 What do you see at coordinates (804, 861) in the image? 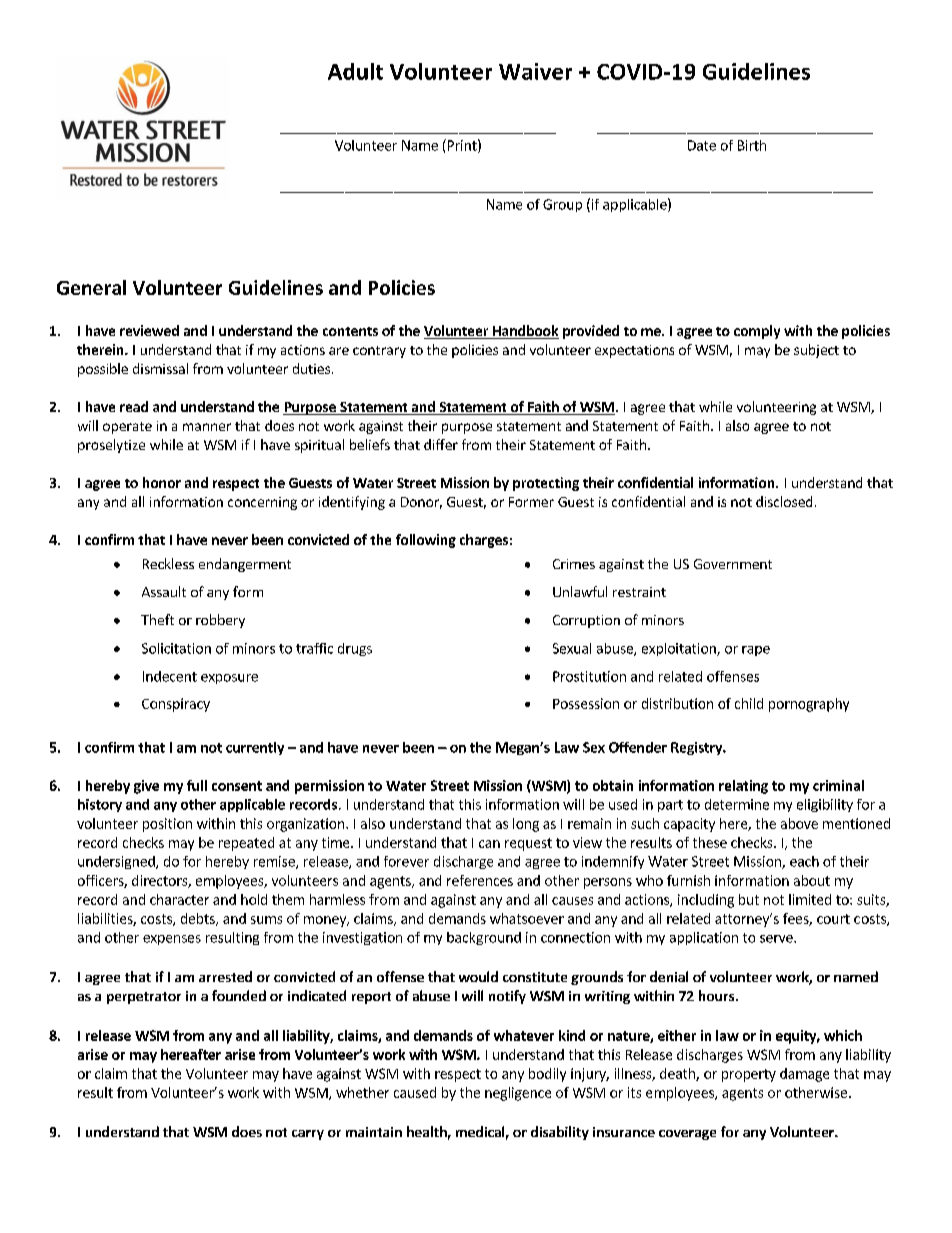
I see `each` at bounding box center [804, 861].
